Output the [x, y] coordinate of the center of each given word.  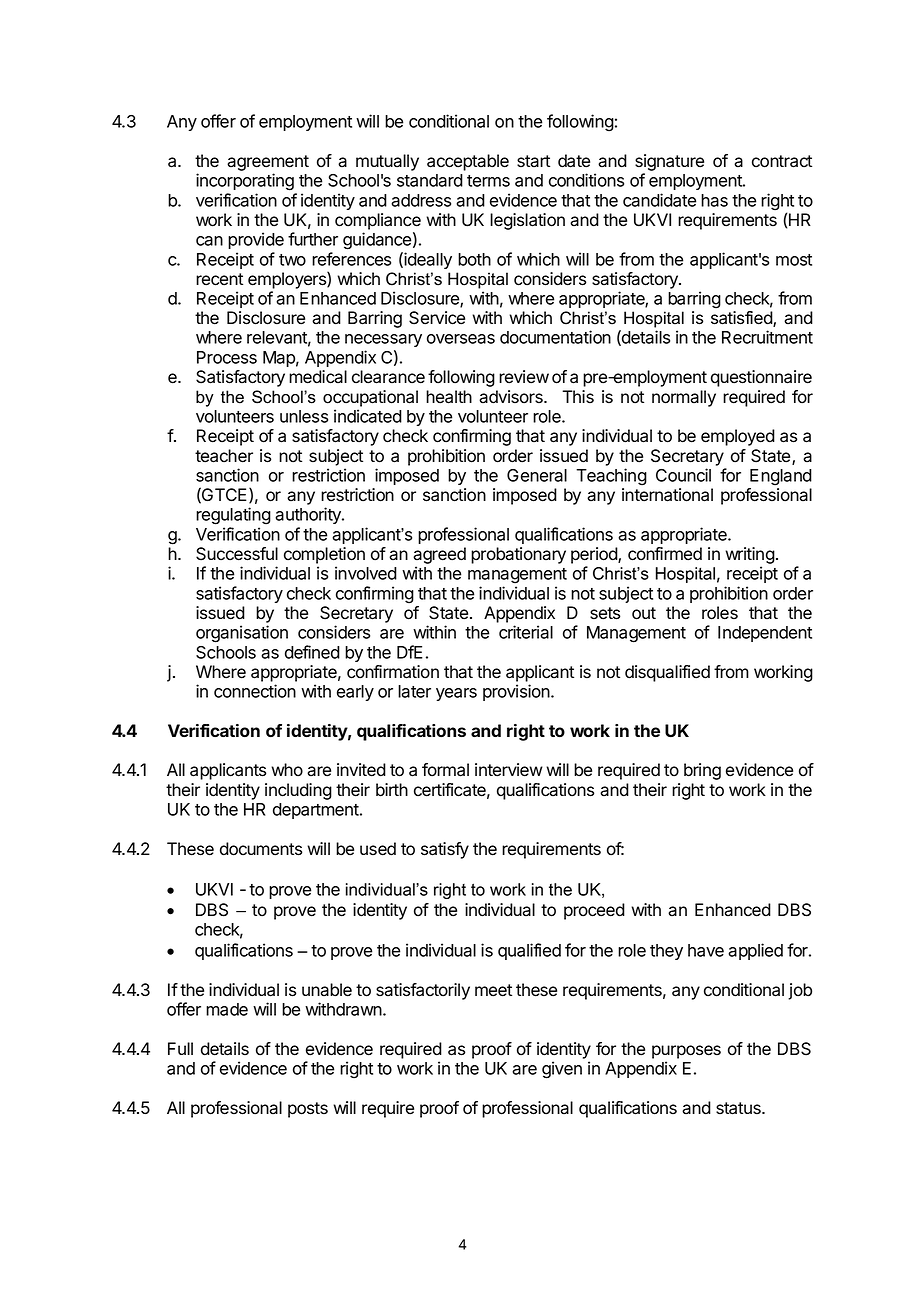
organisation [242, 634]
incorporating [245, 182]
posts [308, 1110]
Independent [765, 634]
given [562, 1070]
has [714, 200]
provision [517, 692]
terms [488, 181]
